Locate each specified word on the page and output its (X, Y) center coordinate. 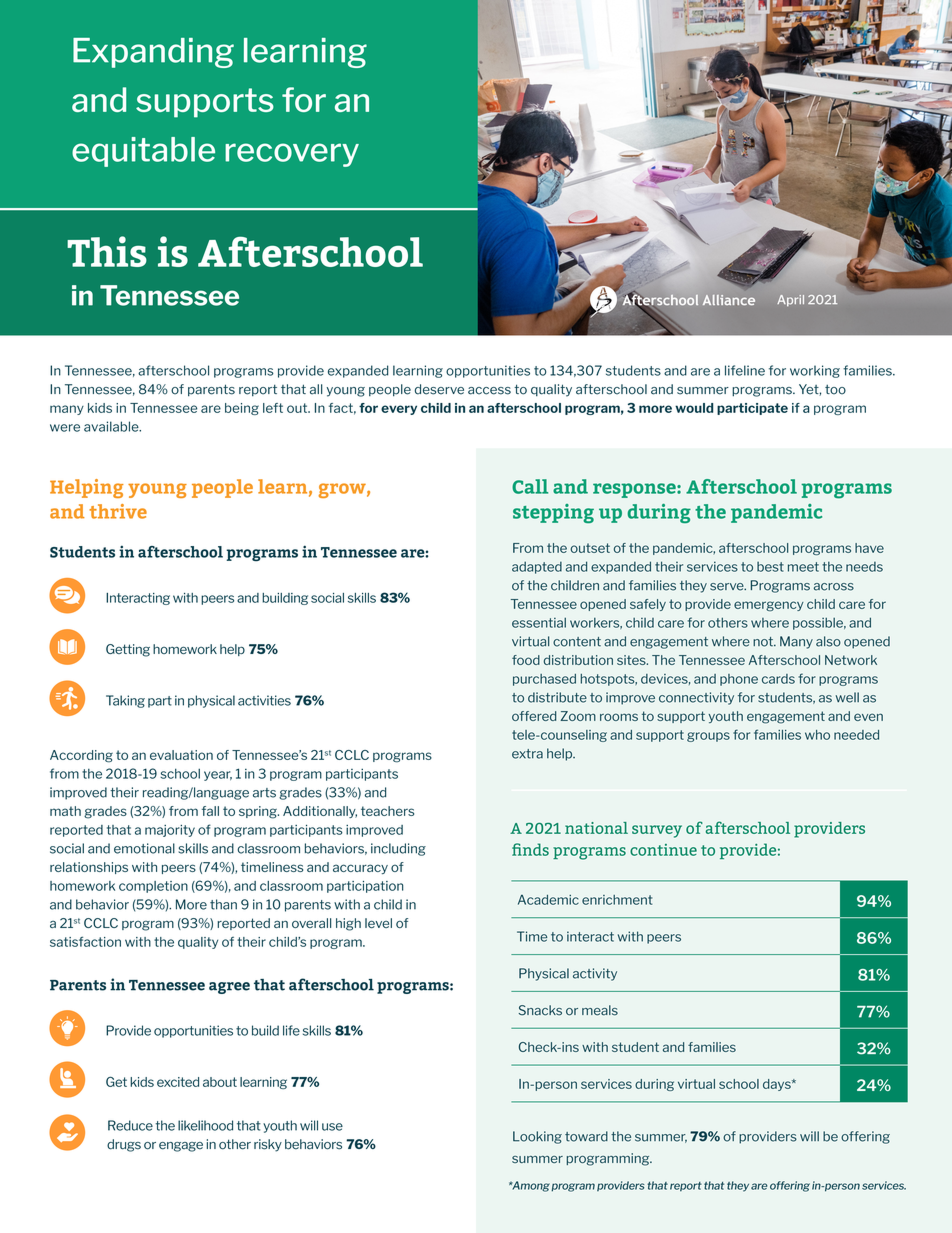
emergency (769, 606)
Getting (128, 650)
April (790, 300)
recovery (292, 155)
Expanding (153, 53)
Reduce (130, 1125)
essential (539, 622)
